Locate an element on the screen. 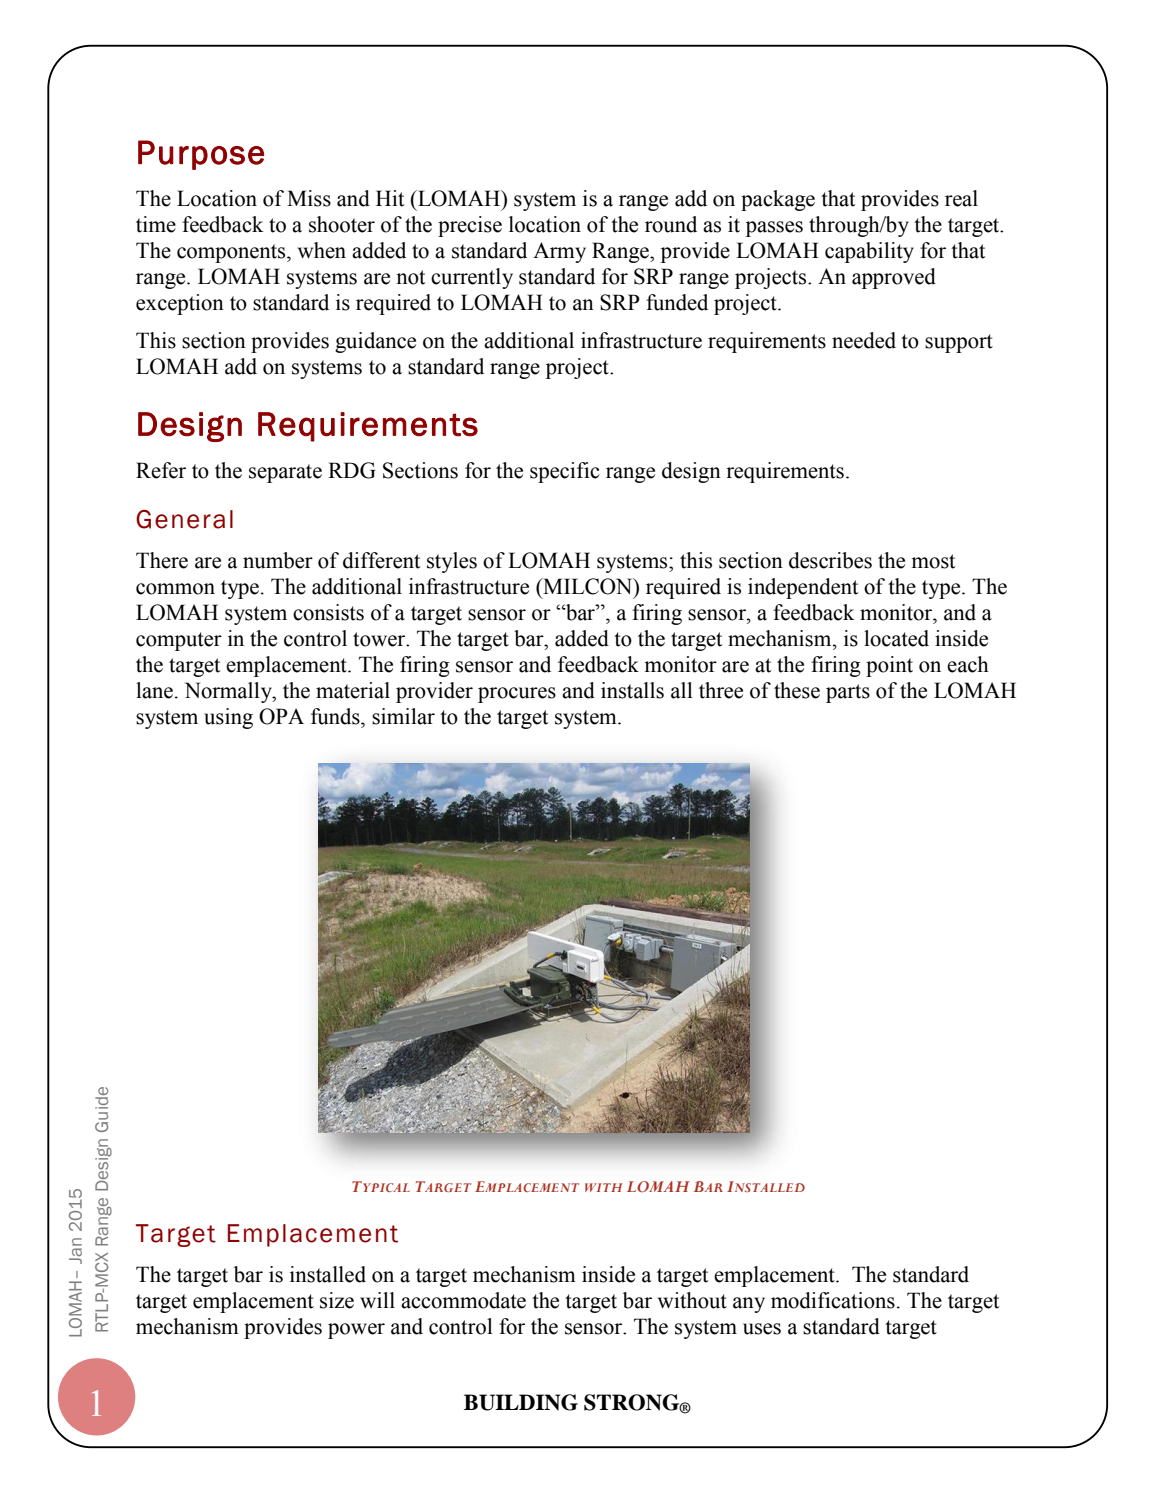 The height and width of the screenshot is (1494, 1155). specific is located at coordinates (565, 472).
